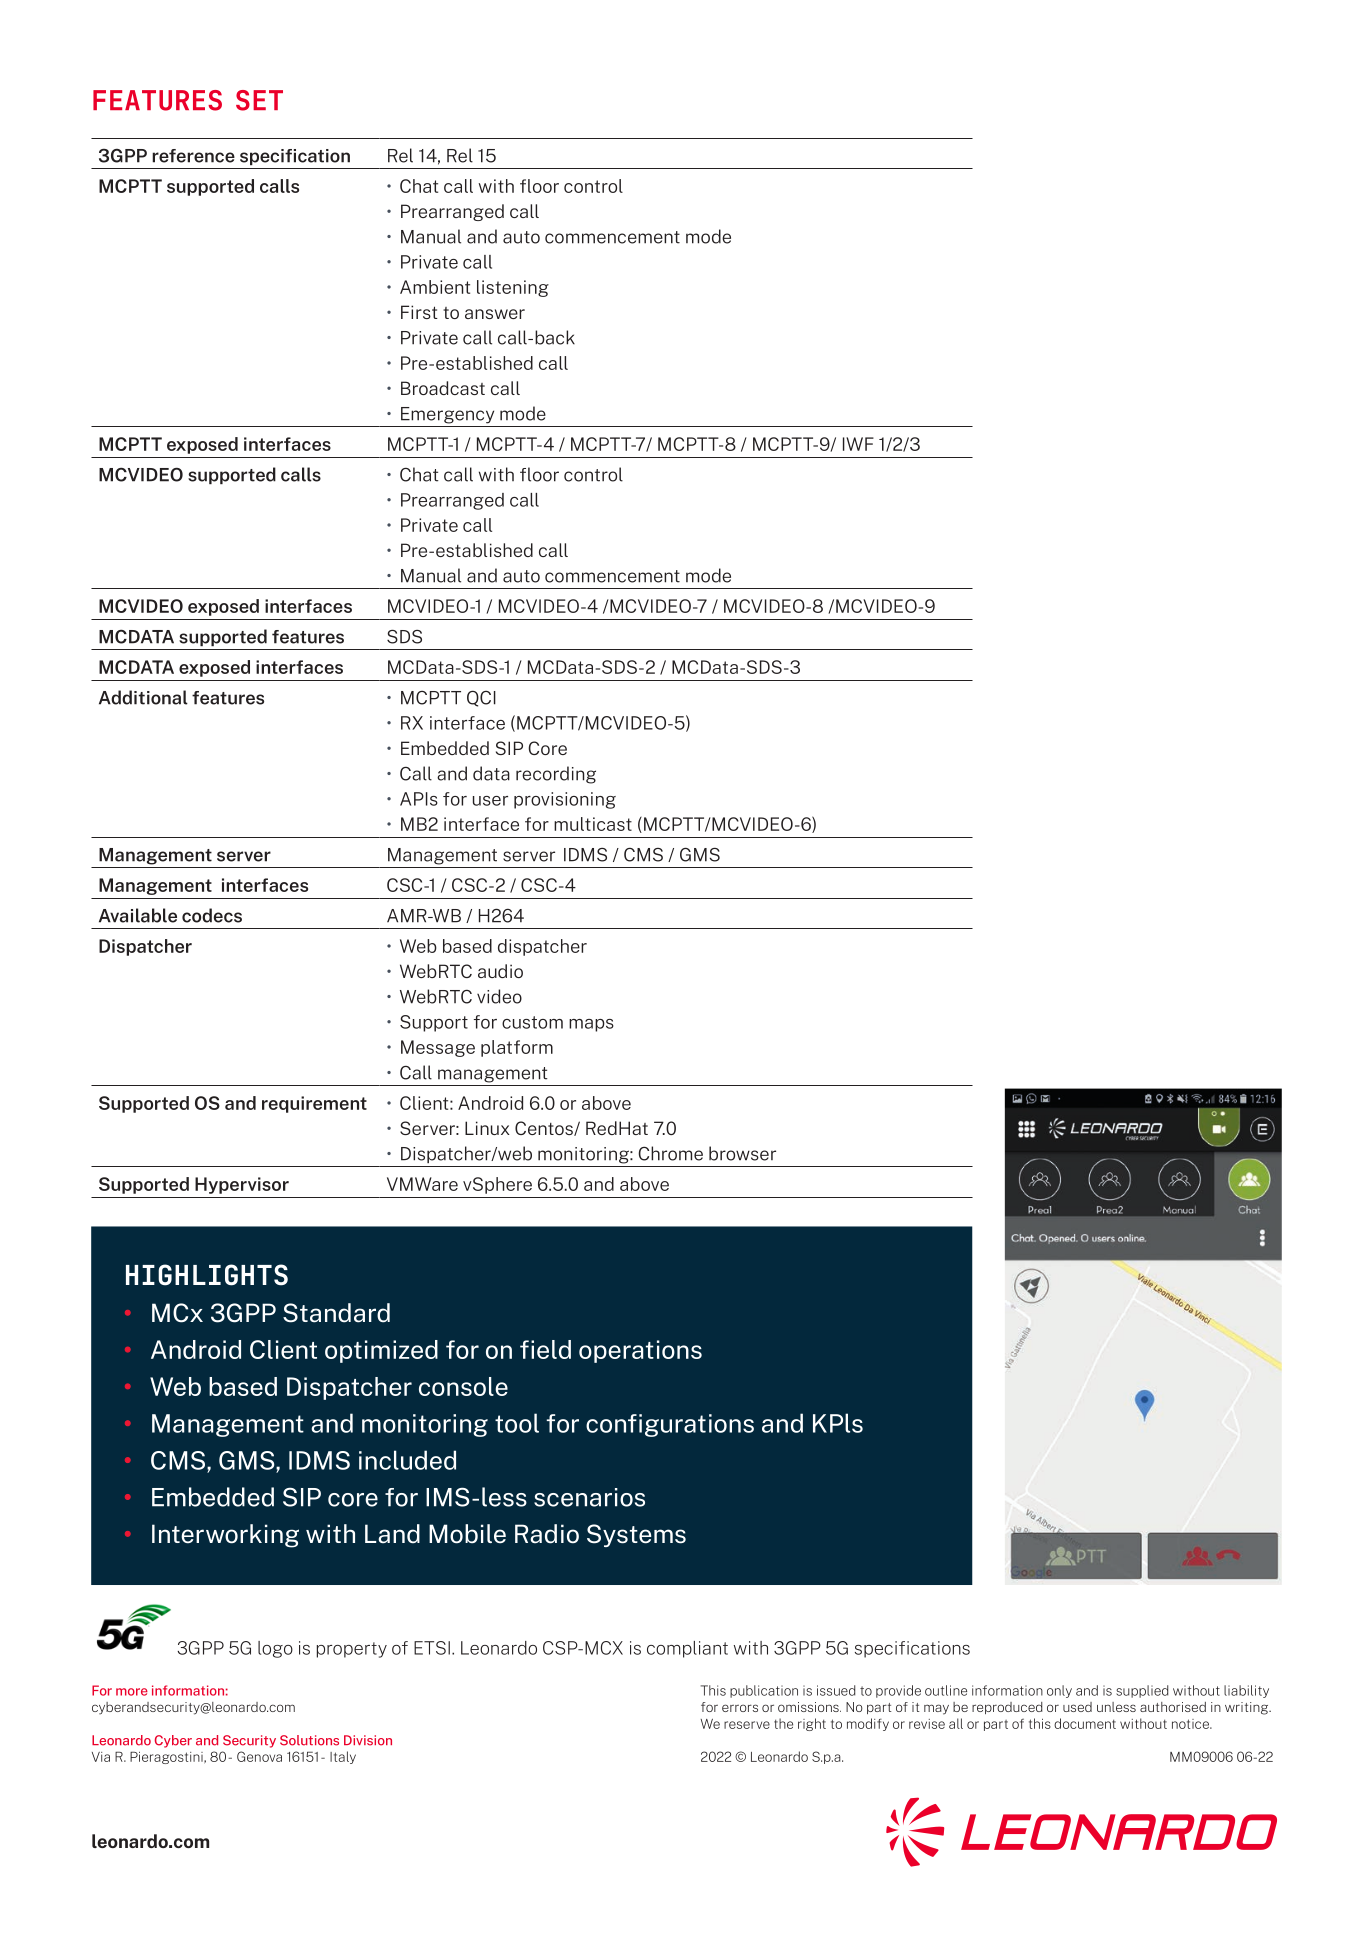 Image resolution: width=1368 pixels, height=1935 pixels. I want to click on listening, so click(513, 288).
